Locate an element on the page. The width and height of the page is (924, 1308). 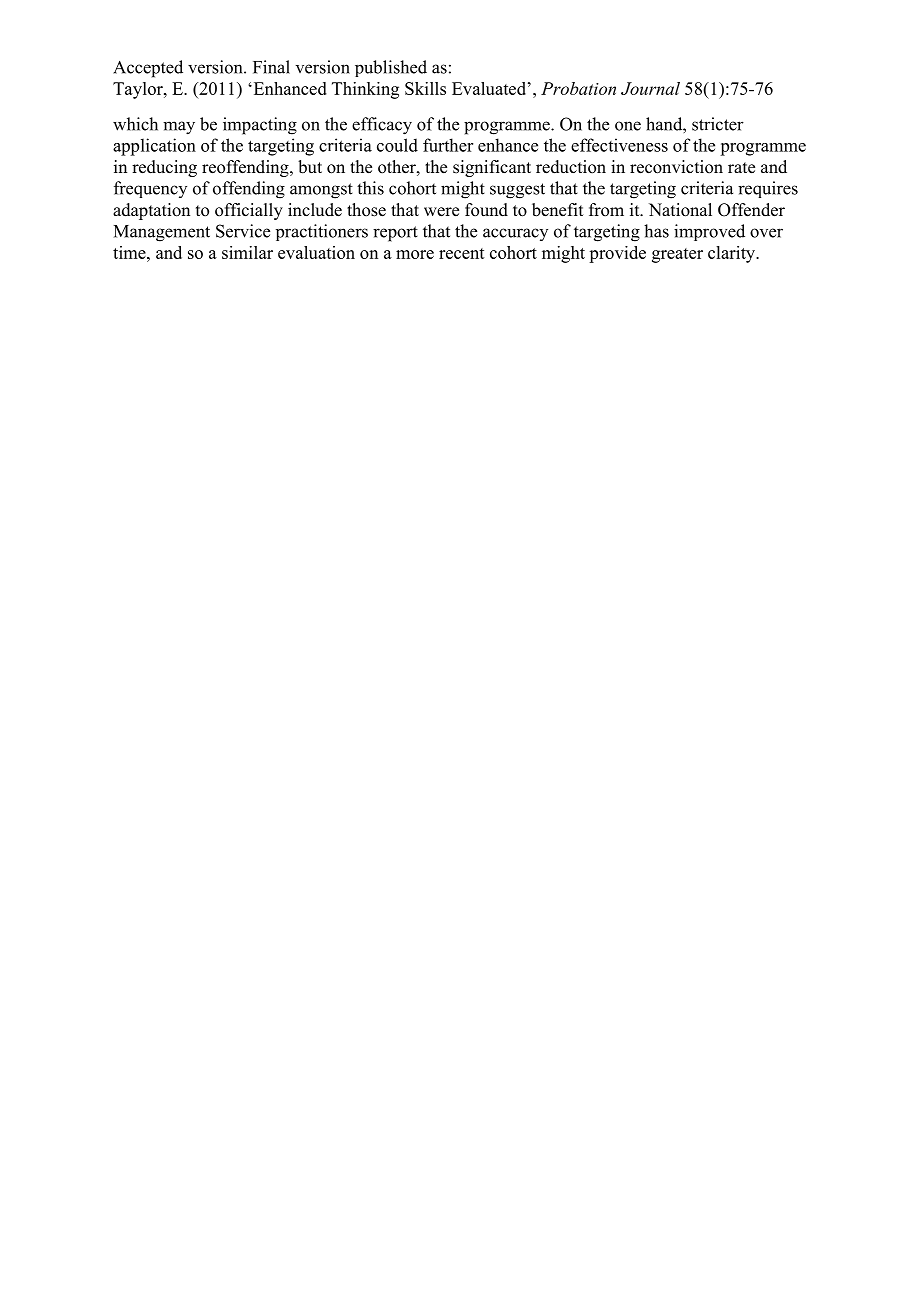
rate is located at coordinates (741, 168).
